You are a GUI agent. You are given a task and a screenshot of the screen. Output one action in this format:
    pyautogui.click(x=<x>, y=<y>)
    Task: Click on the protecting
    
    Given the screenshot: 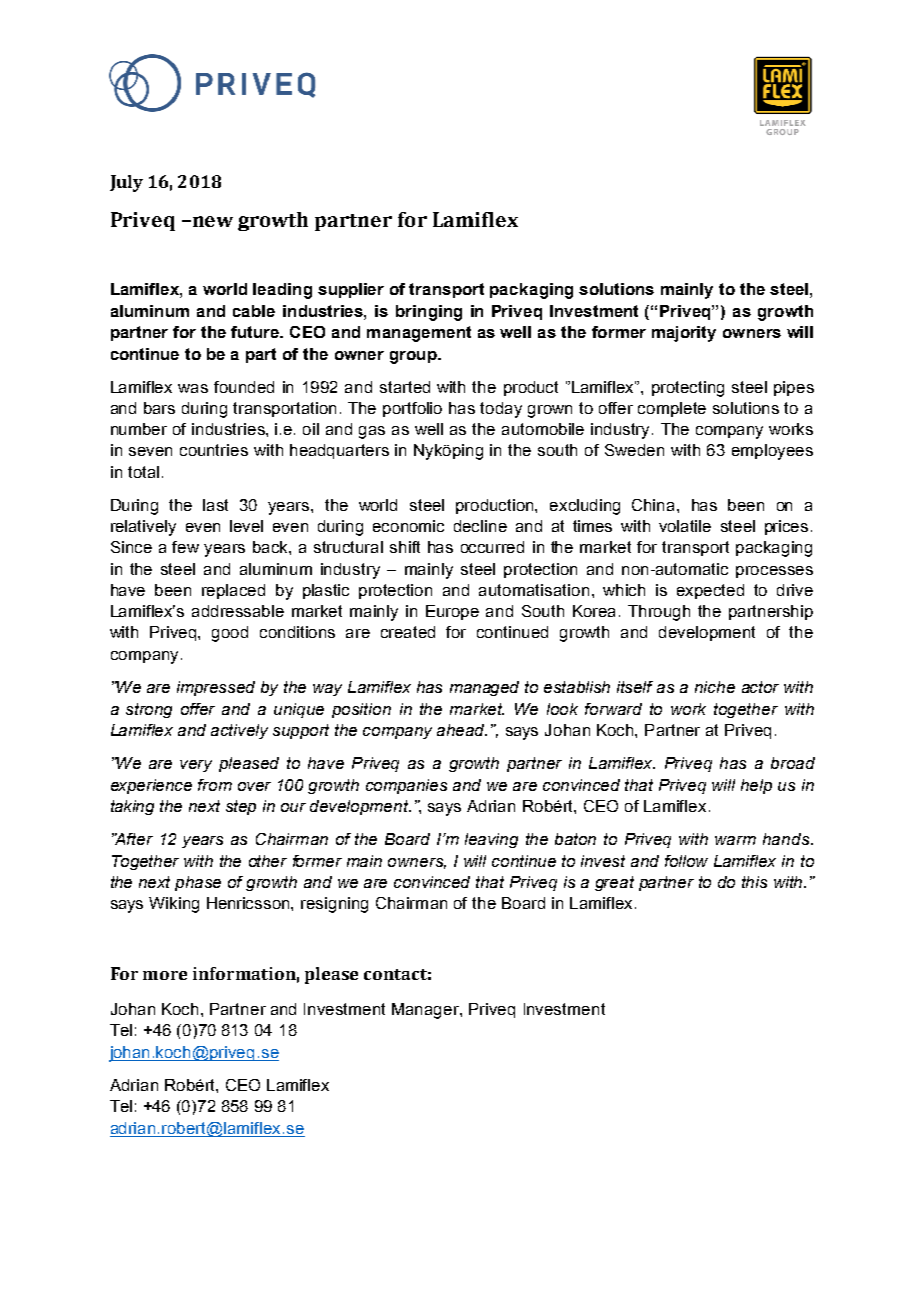 What is the action you would take?
    pyautogui.click(x=688, y=389)
